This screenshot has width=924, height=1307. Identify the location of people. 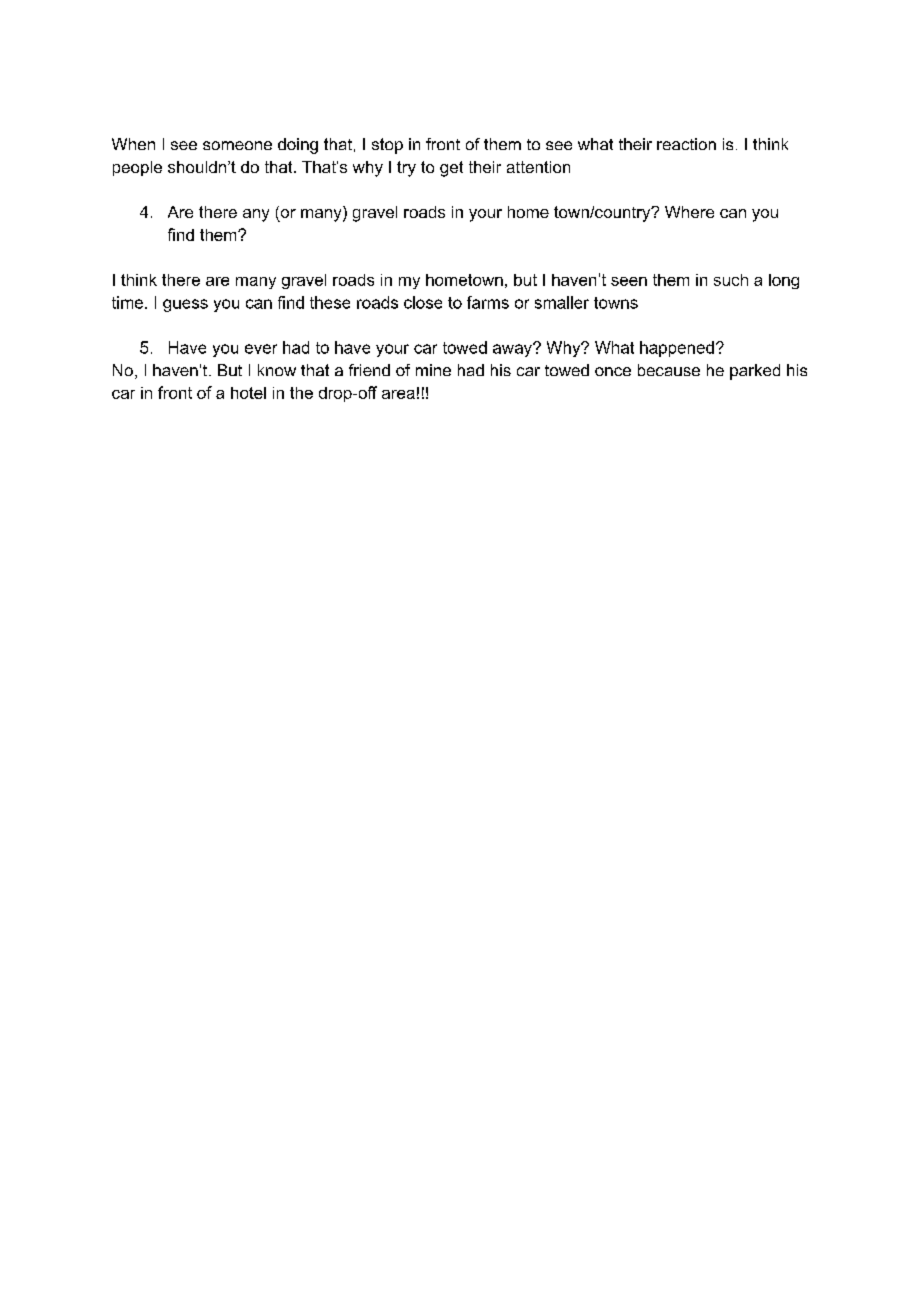
(137, 168).
